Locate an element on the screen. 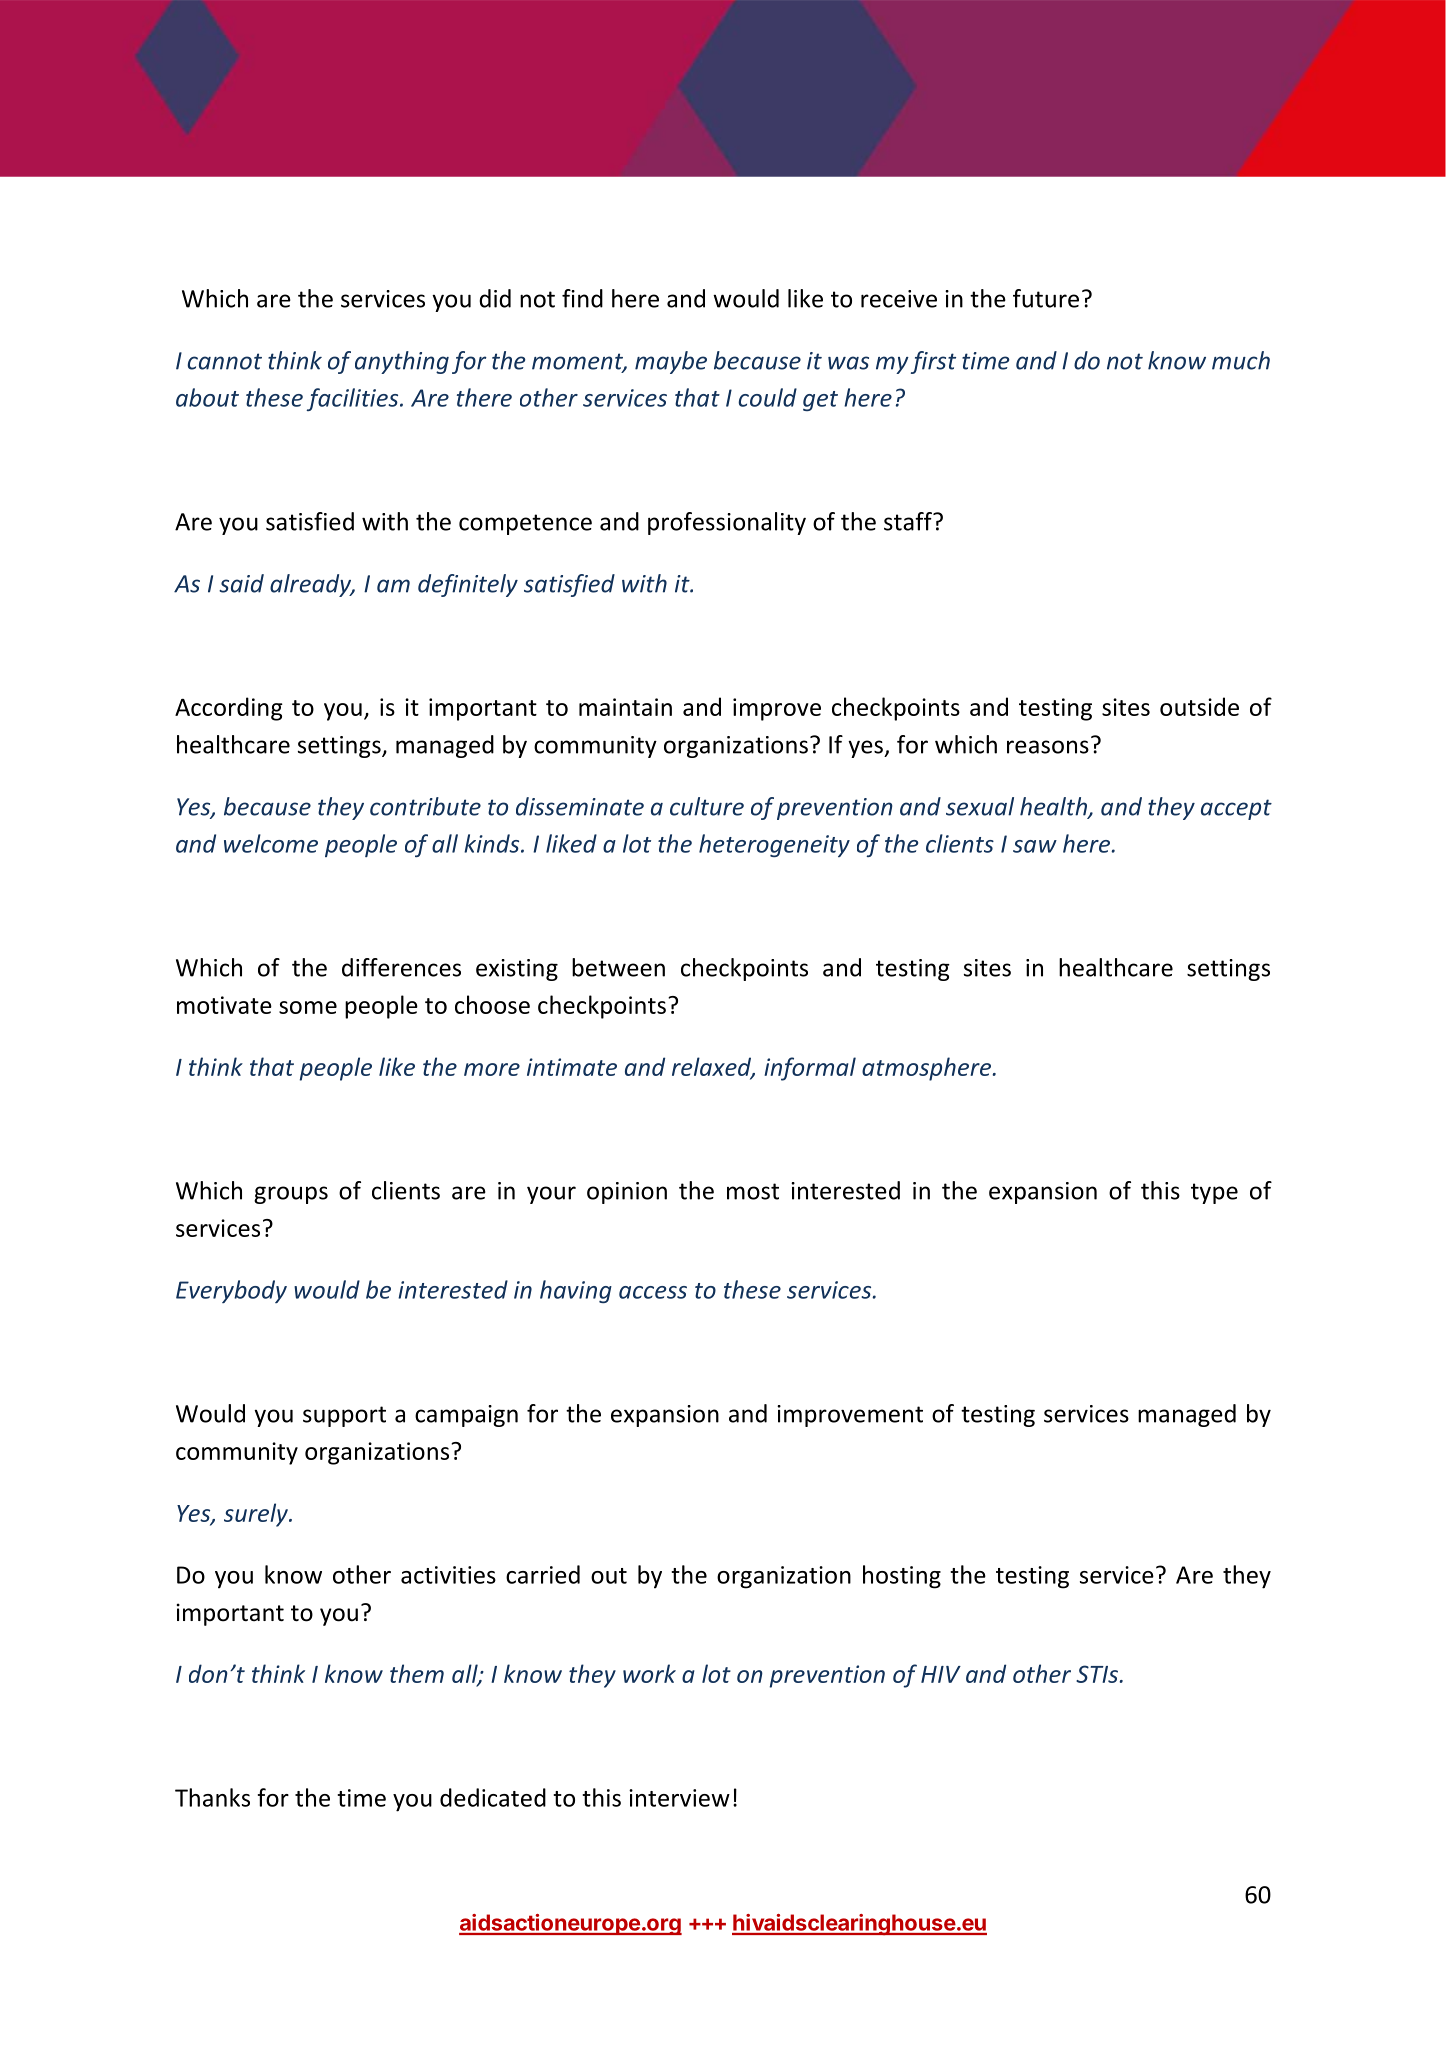 This screenshot has height=2046, width=1446. maintain is located at coordinates (625, 707).
